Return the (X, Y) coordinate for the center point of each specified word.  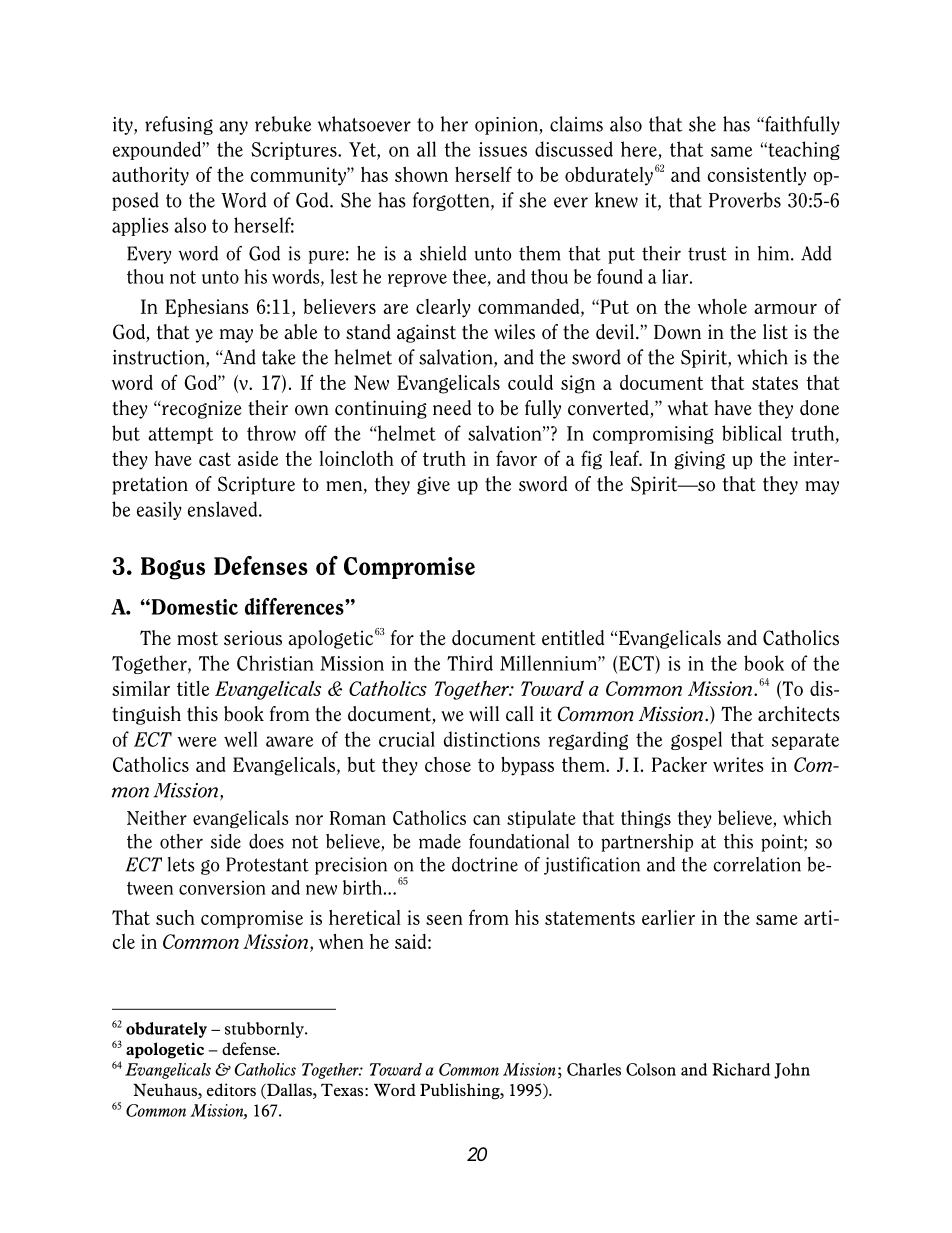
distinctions (492, 739)
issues (503, 149)
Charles (594, 1069)
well (241, 739)
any (233, 128)
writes (738, 764)
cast (215, 459)
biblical (752, 433)
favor (516, 458)
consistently (757, 176)
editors (231, 1089)
